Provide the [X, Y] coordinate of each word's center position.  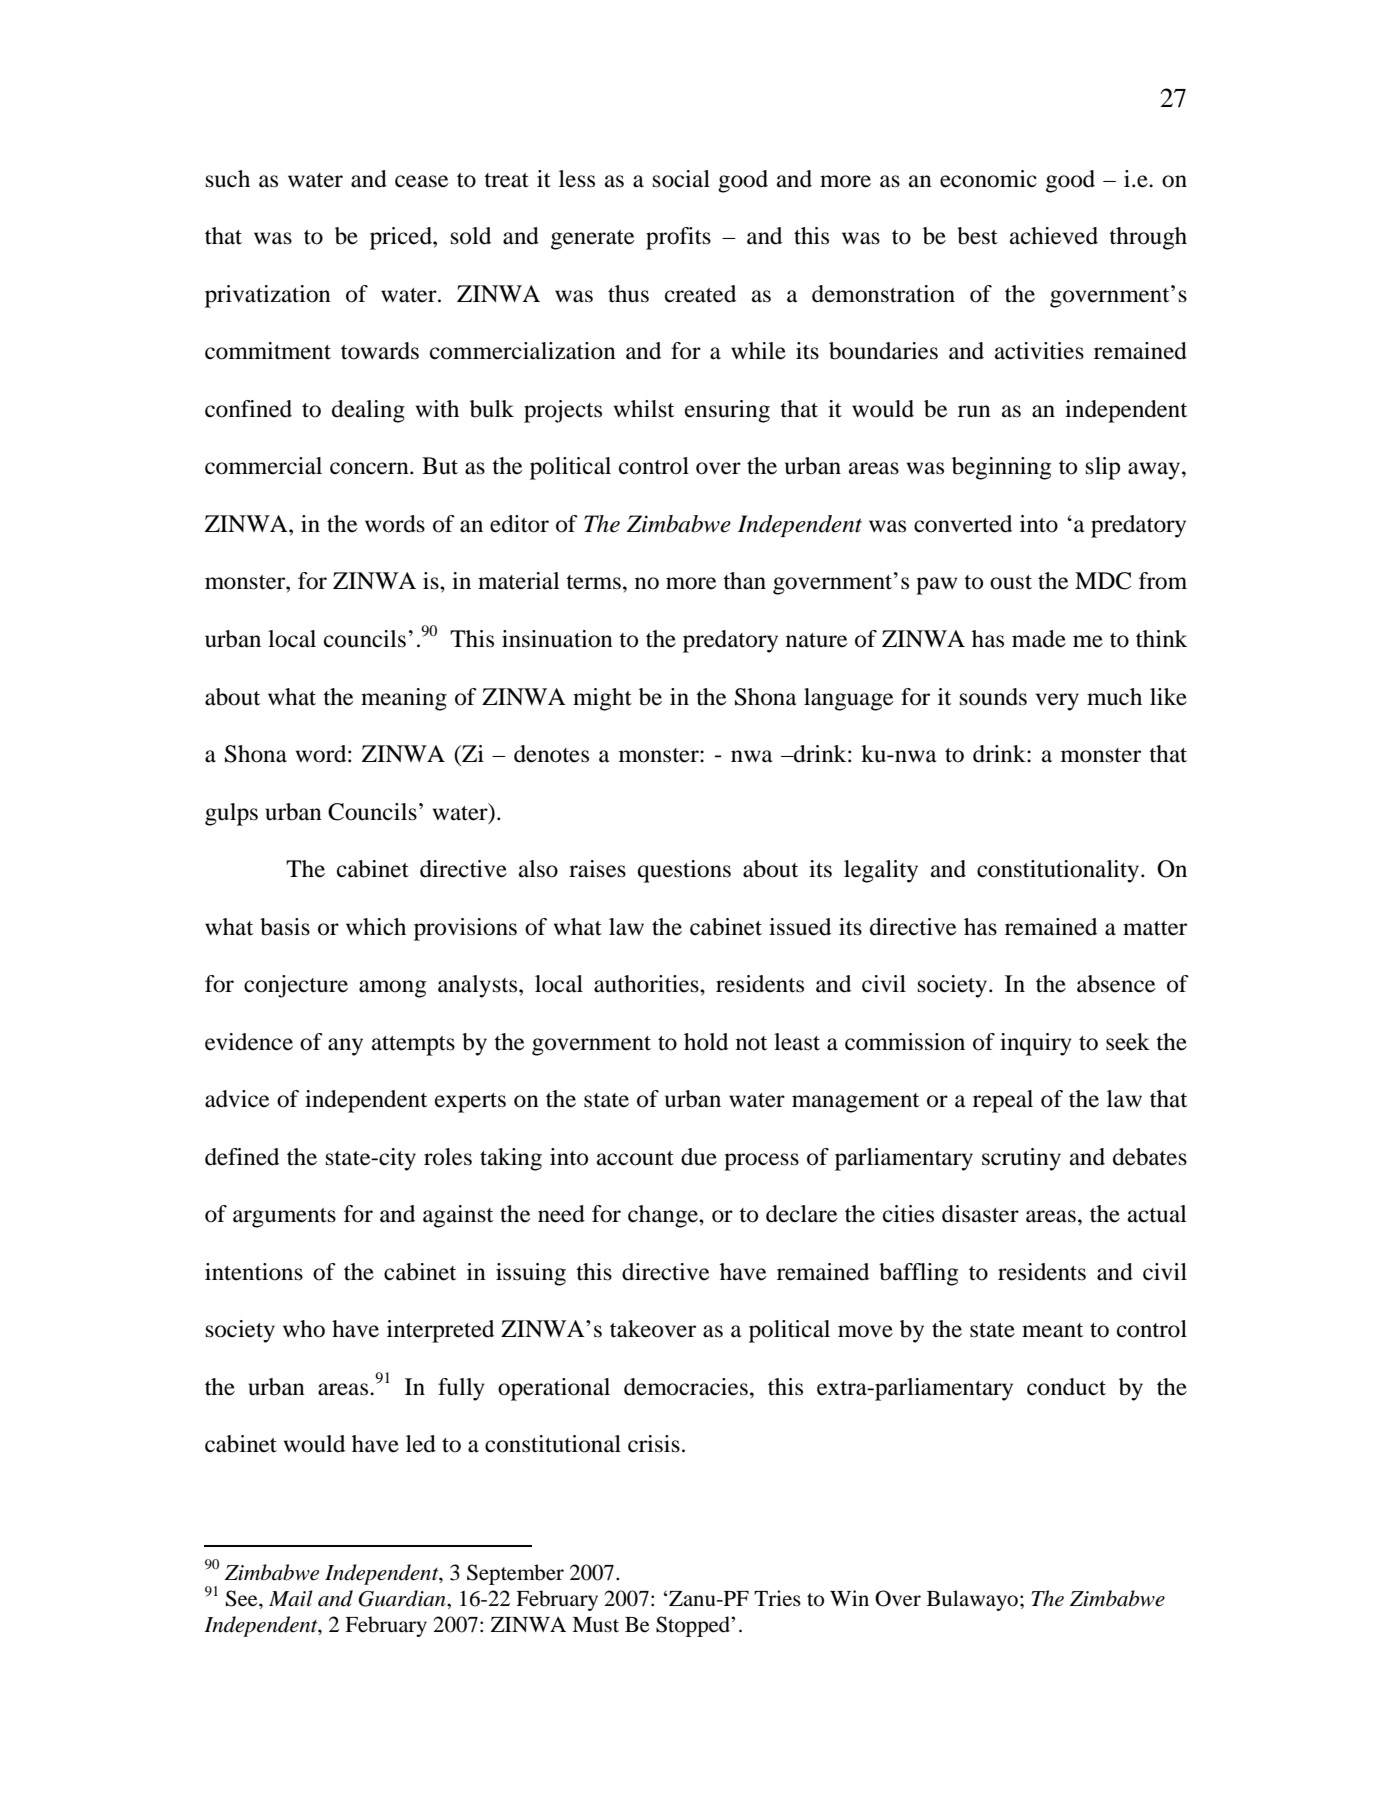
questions [684, 871]
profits [678, 238]
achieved [1054, 236]
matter [1155, 928]
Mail [291, 1598]
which [376, 927]
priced [402, 238]
